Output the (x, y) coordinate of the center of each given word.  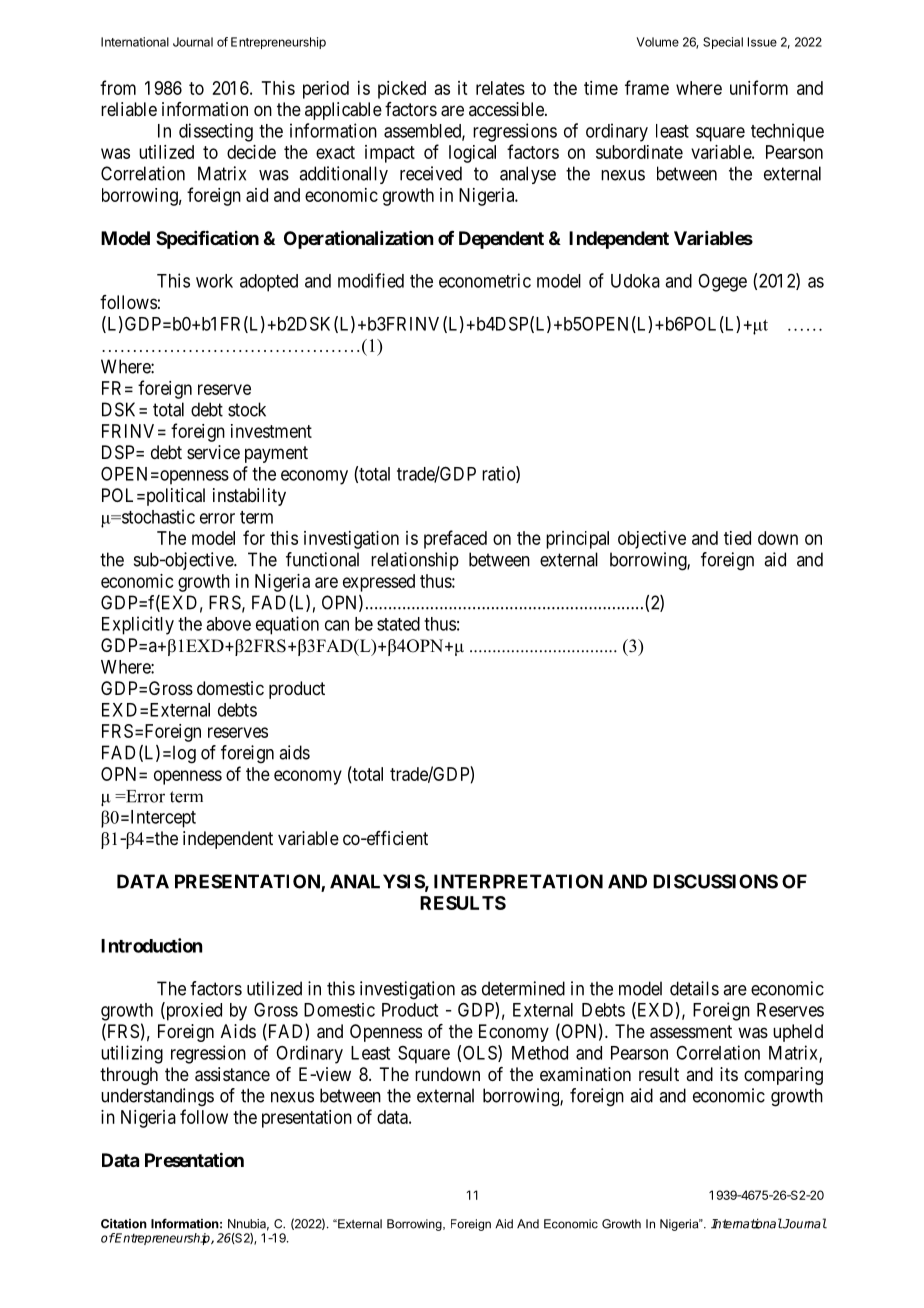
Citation (124, 1224)
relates (500, 88)
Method (540, 1053)
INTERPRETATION (518, 881)
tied (737, 538)
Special (723, 43)
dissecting (216, 132)
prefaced (455, 539)
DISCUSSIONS (715, 881)
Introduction (151, 945)
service (213, 452)
